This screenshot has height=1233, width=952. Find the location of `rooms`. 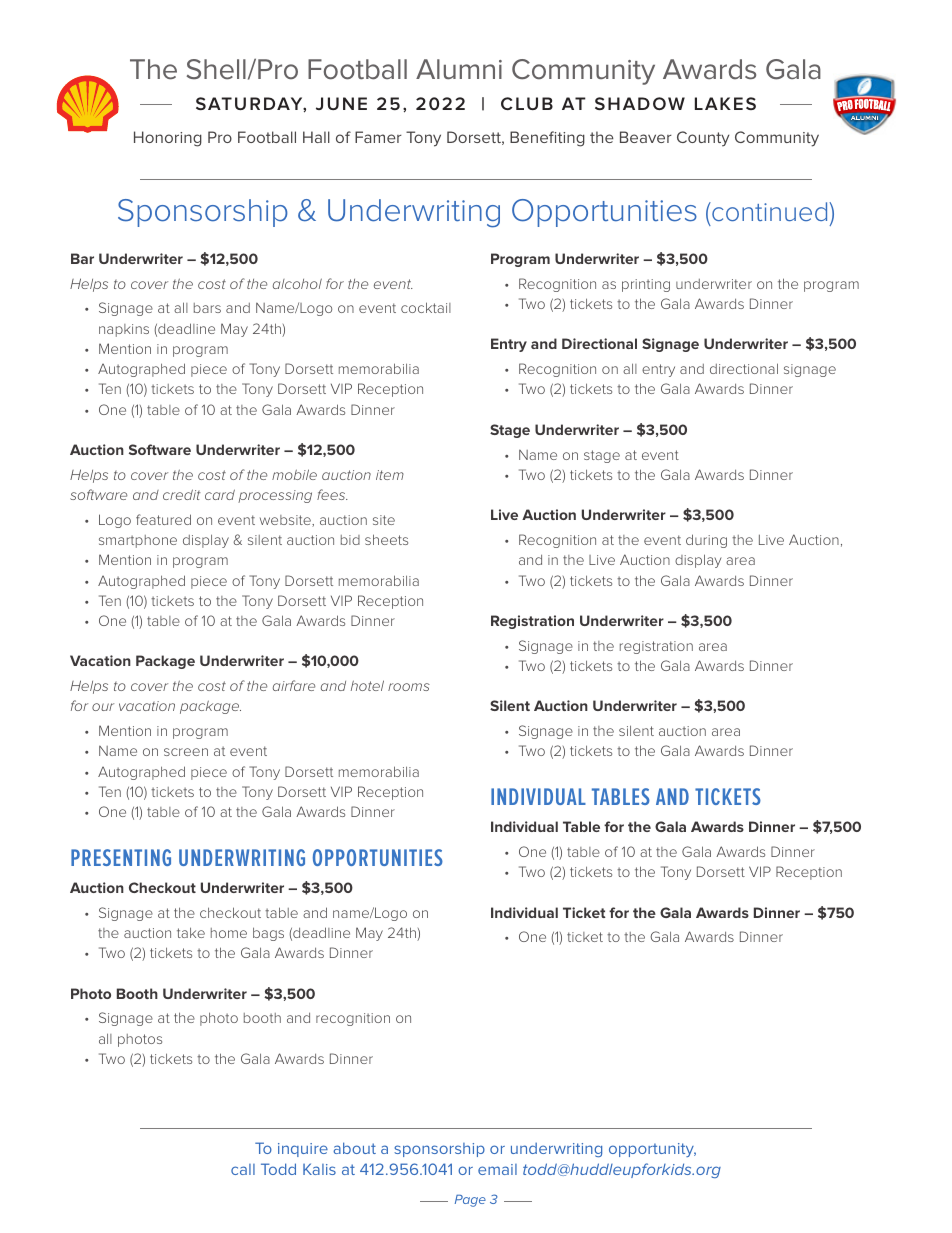

rooms is located at coordinates (409, 687).
